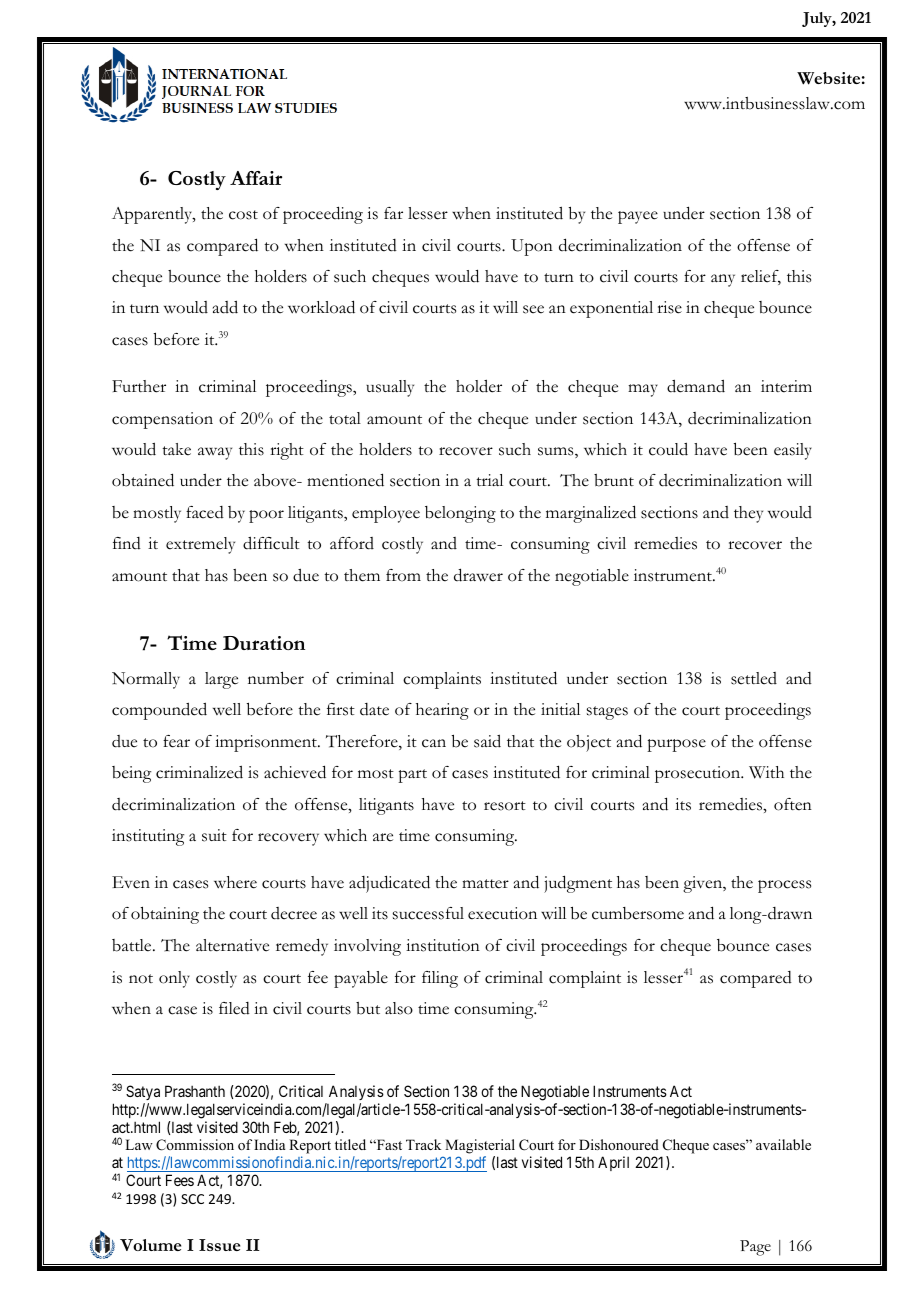 The width and height of the screenshot is (924, 1308). What do you see at coordinates (256, 178) in the screenshot?
I see `Affair` at bounding box center [256, 178].
